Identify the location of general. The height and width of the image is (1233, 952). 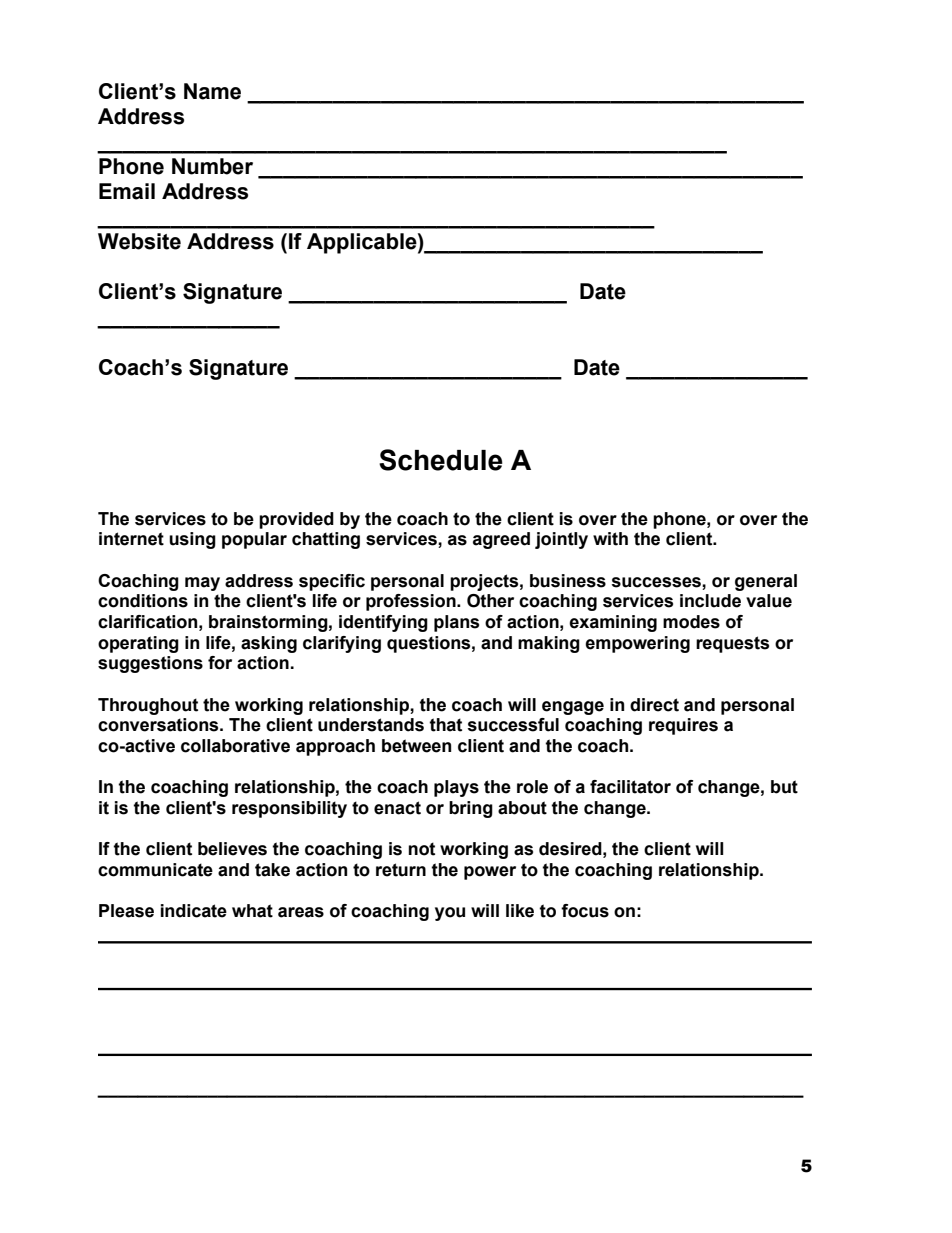
(766, 582).
